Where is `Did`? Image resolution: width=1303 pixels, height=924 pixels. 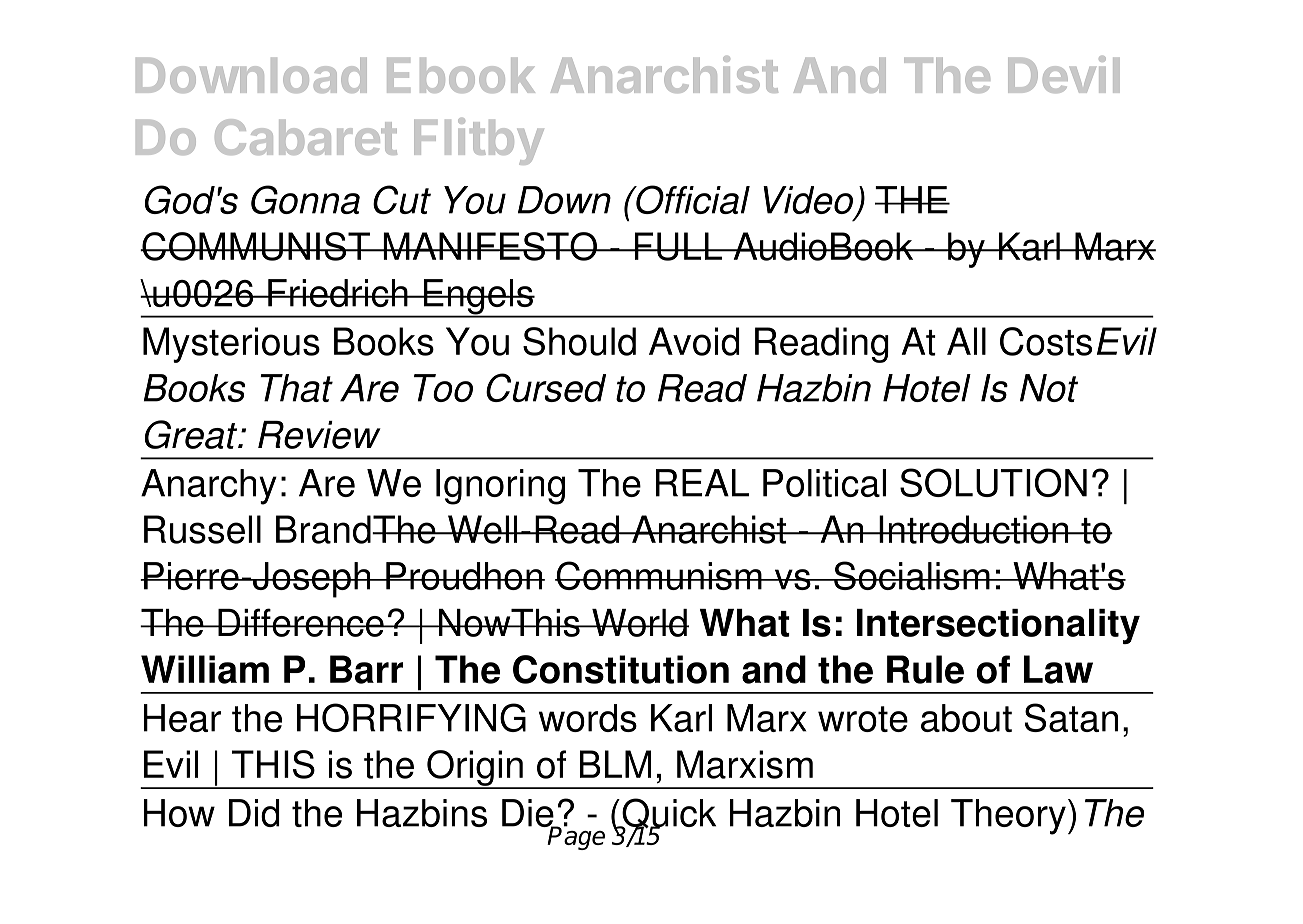
Did is located at coordinates (254, 813).
